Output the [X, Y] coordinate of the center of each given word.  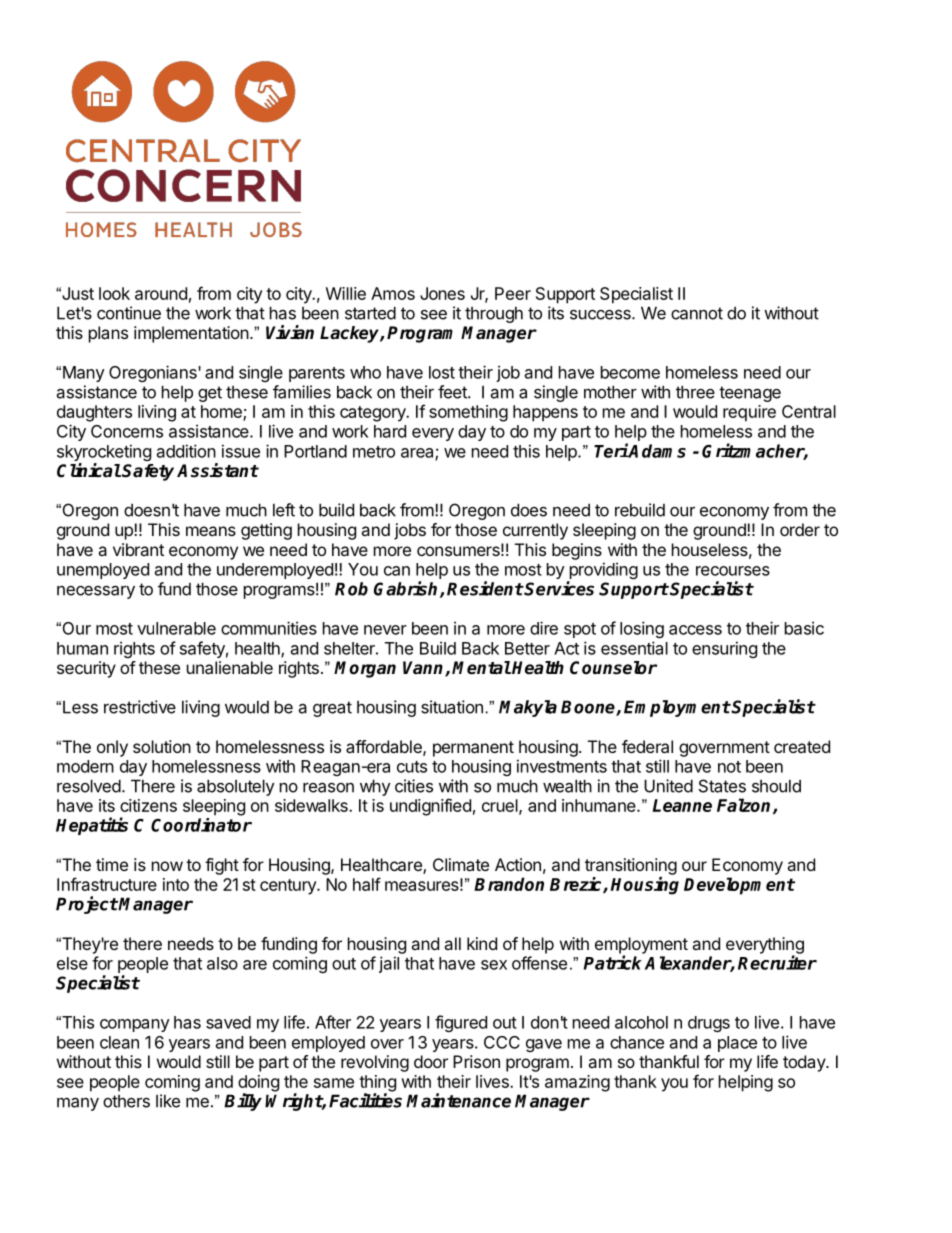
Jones [442, 293]
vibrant [138, 549]
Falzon [745, 806]
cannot [697, 313]
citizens [148, 805]
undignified [430, 807]
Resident [485, 588]
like [168, 1101]
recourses [733, 571]
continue [129, 313]
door [431, 1061]
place [737, 1044]
